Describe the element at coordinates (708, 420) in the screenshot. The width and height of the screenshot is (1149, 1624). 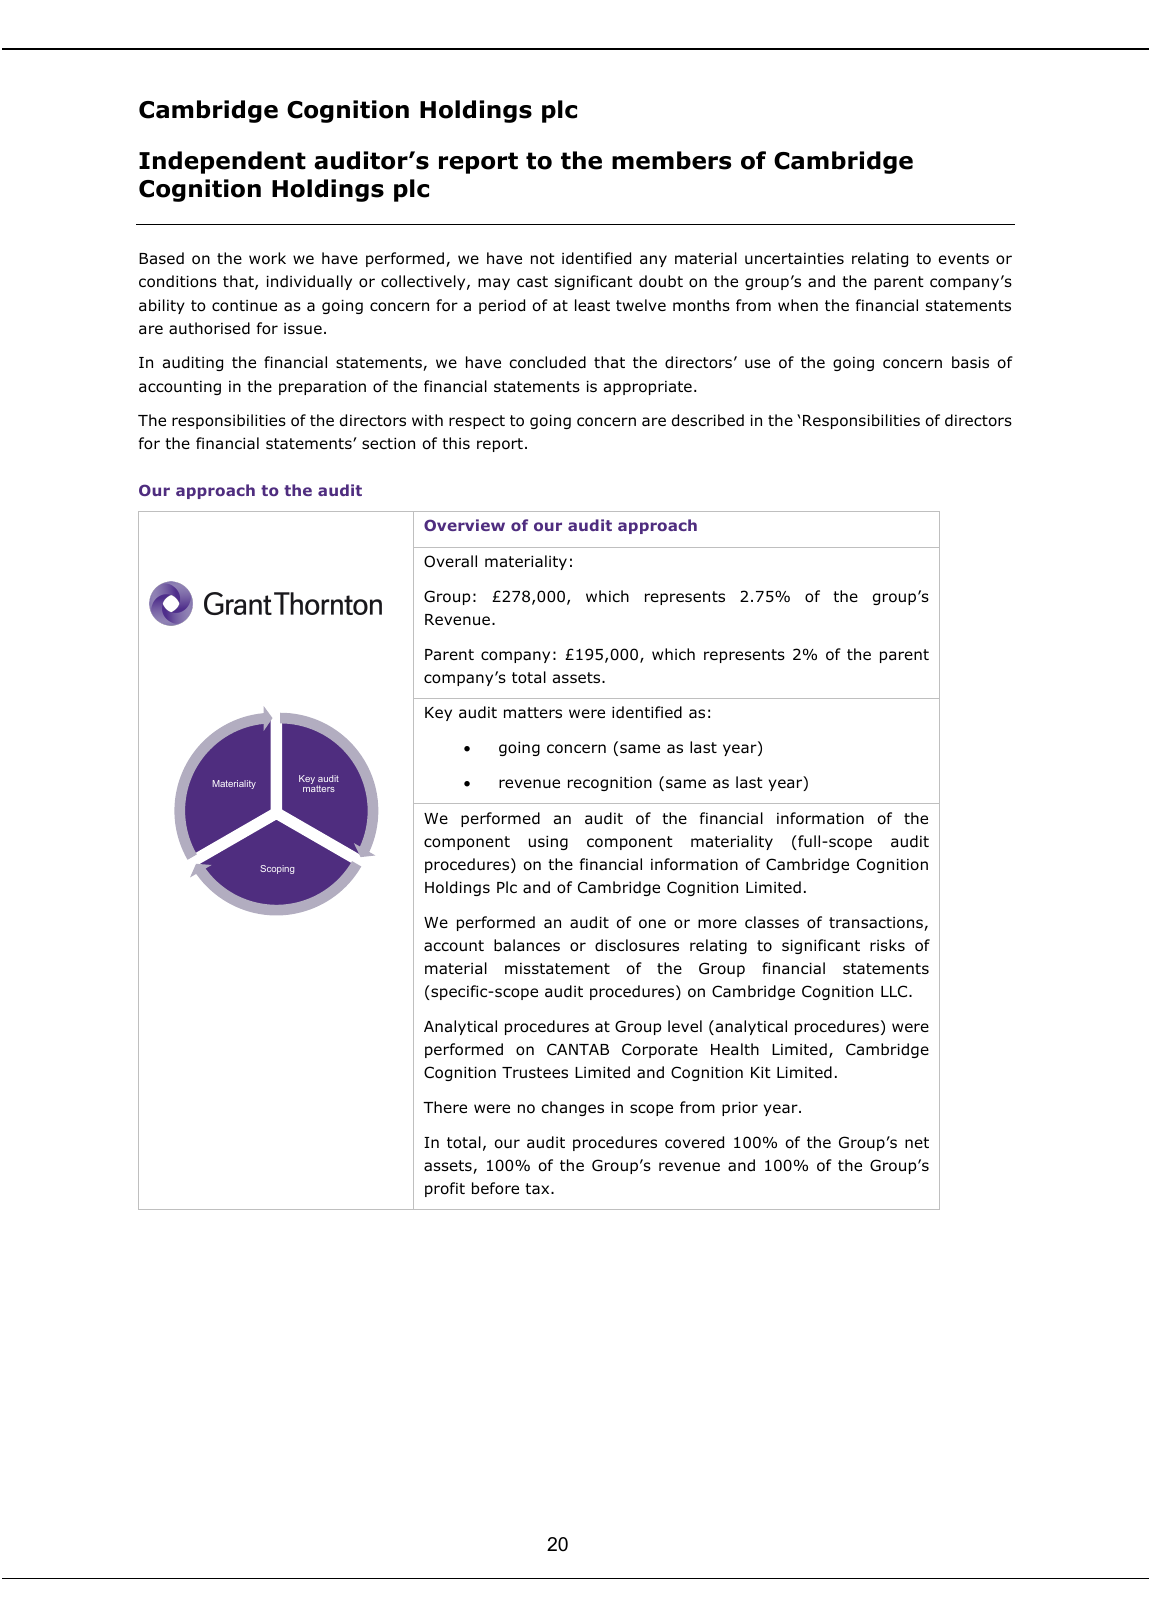
I see `described` at that location.
